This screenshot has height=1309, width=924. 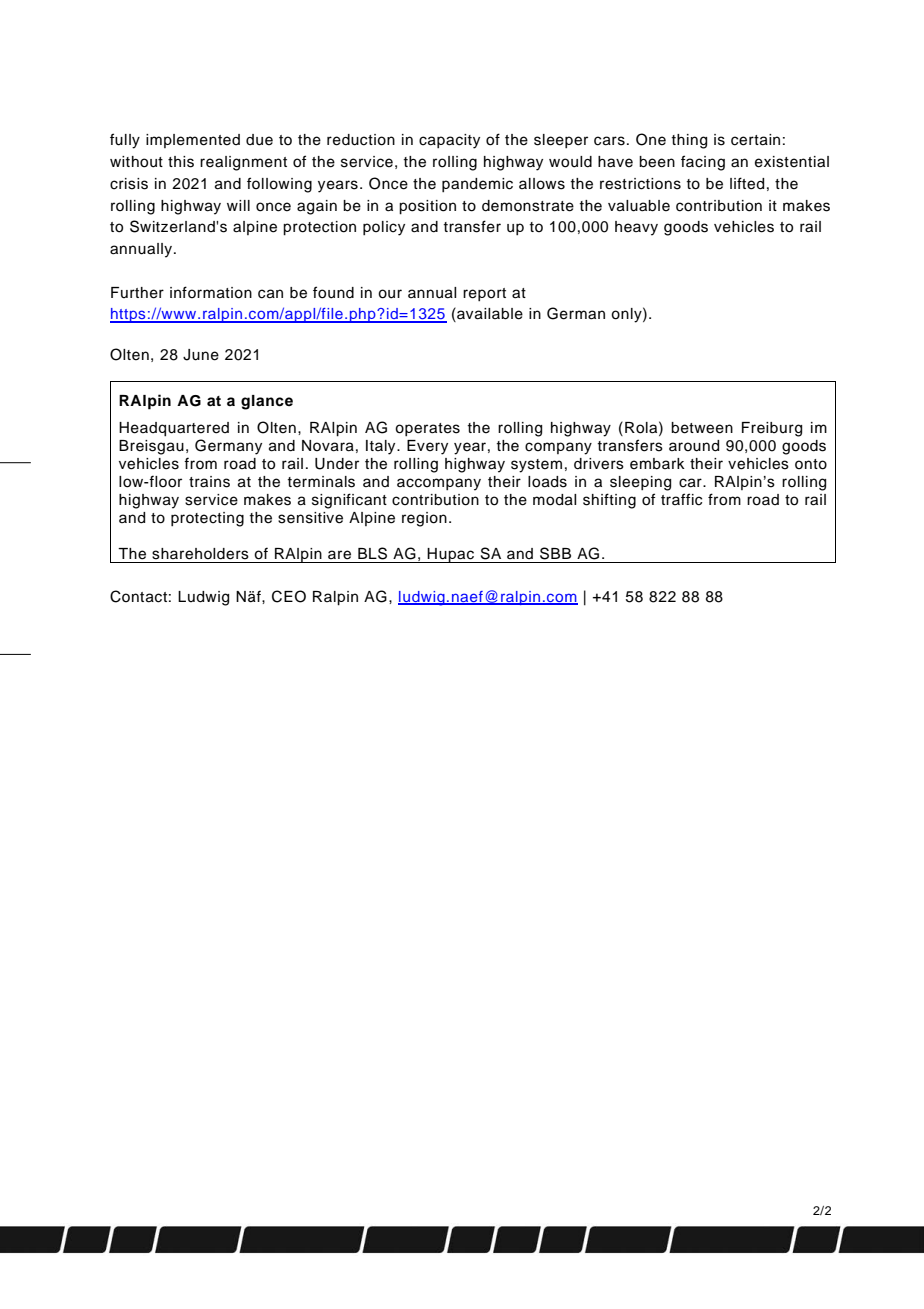 What do you see at coordinates (427, 447) in the screenshot?
I see `Every` at bounding box center [427, 447].
